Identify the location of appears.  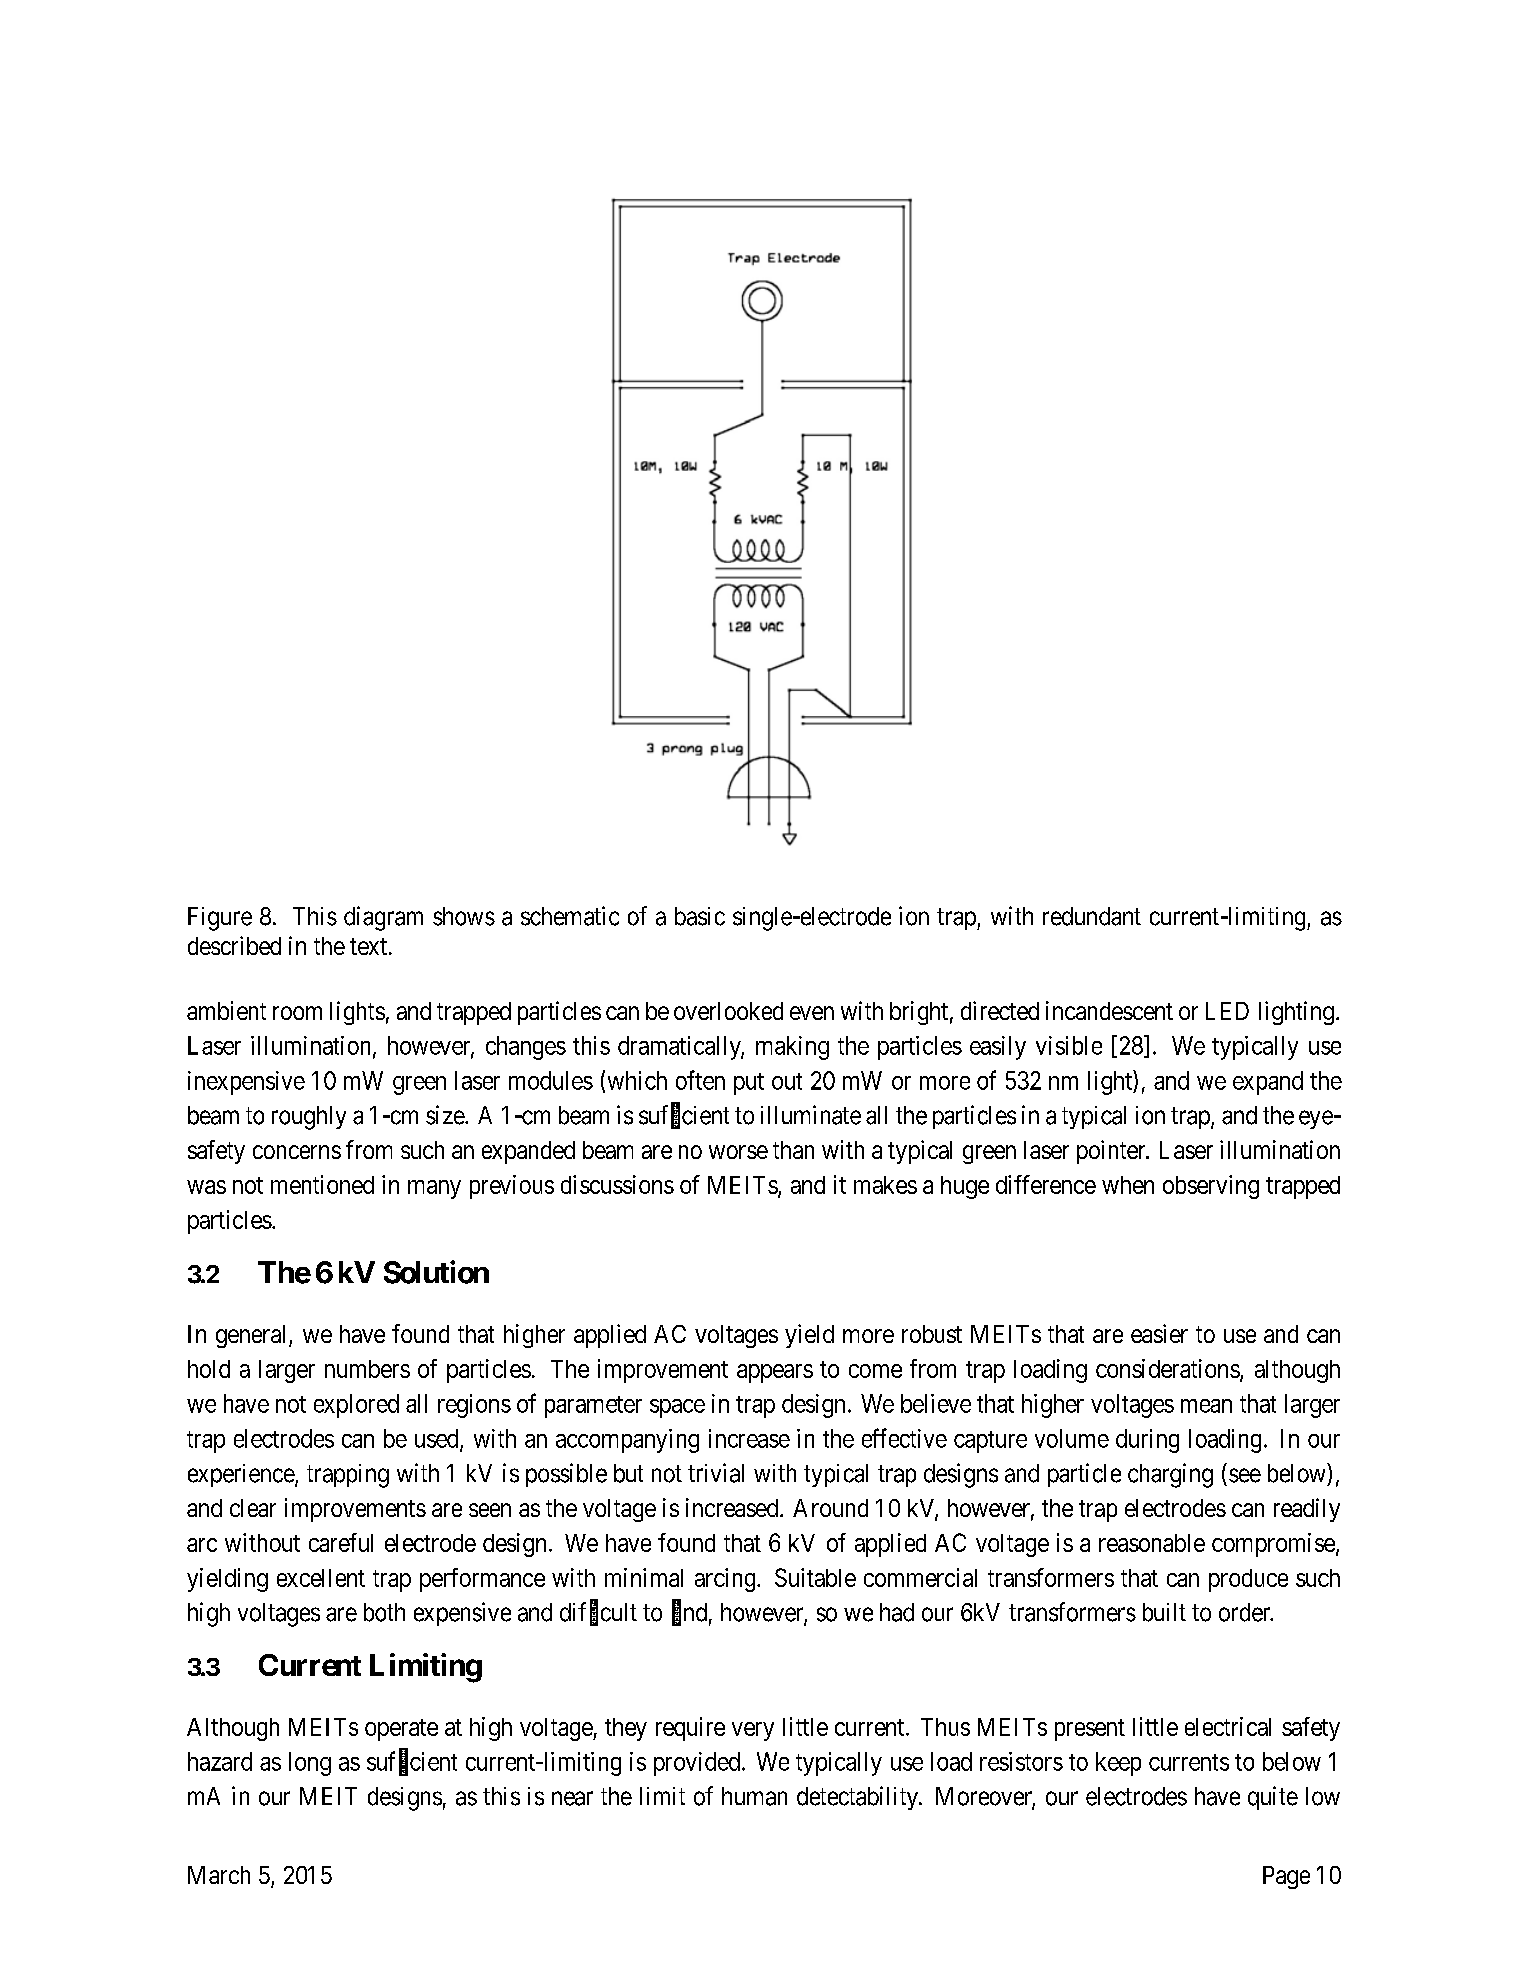
(775, 1373).
